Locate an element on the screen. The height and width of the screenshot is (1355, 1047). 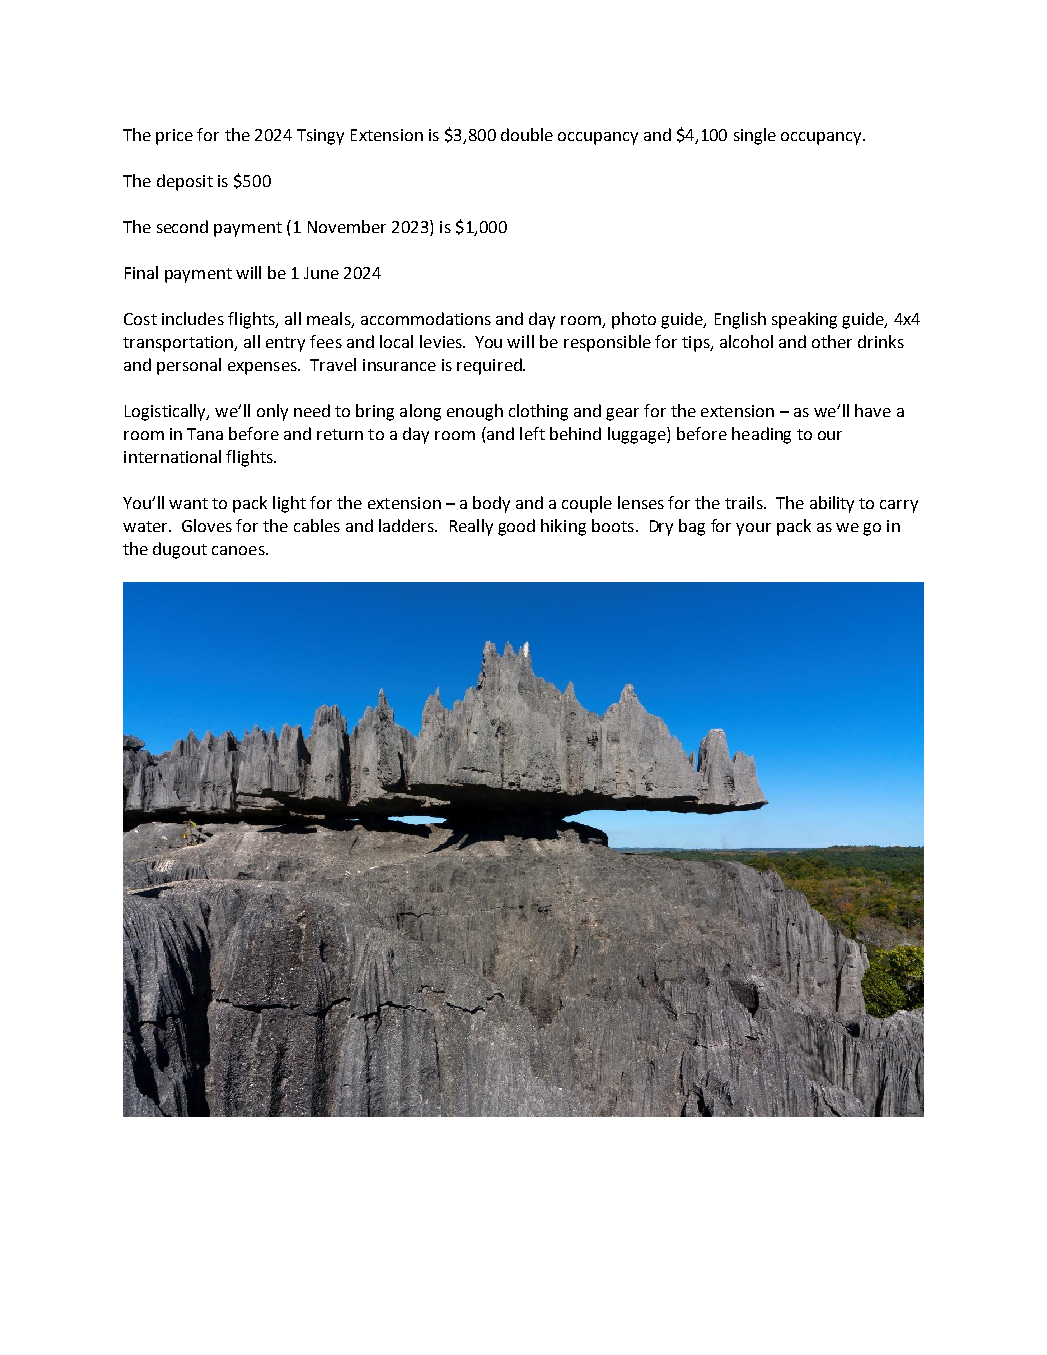
price is located at coordinates (174, 137).
